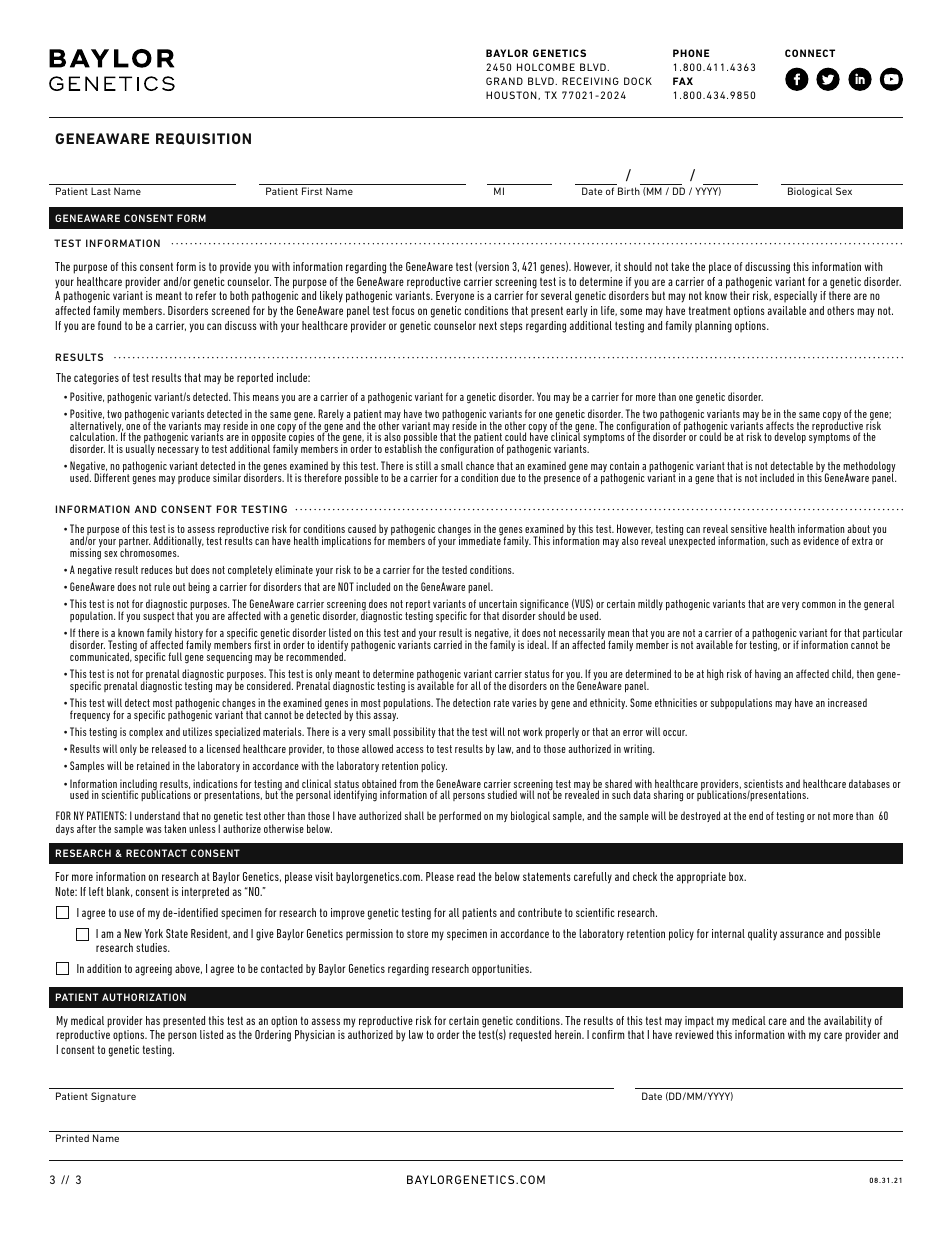 This document has width=952, height=1233. I want to click on requested, so click(530, 1036).
